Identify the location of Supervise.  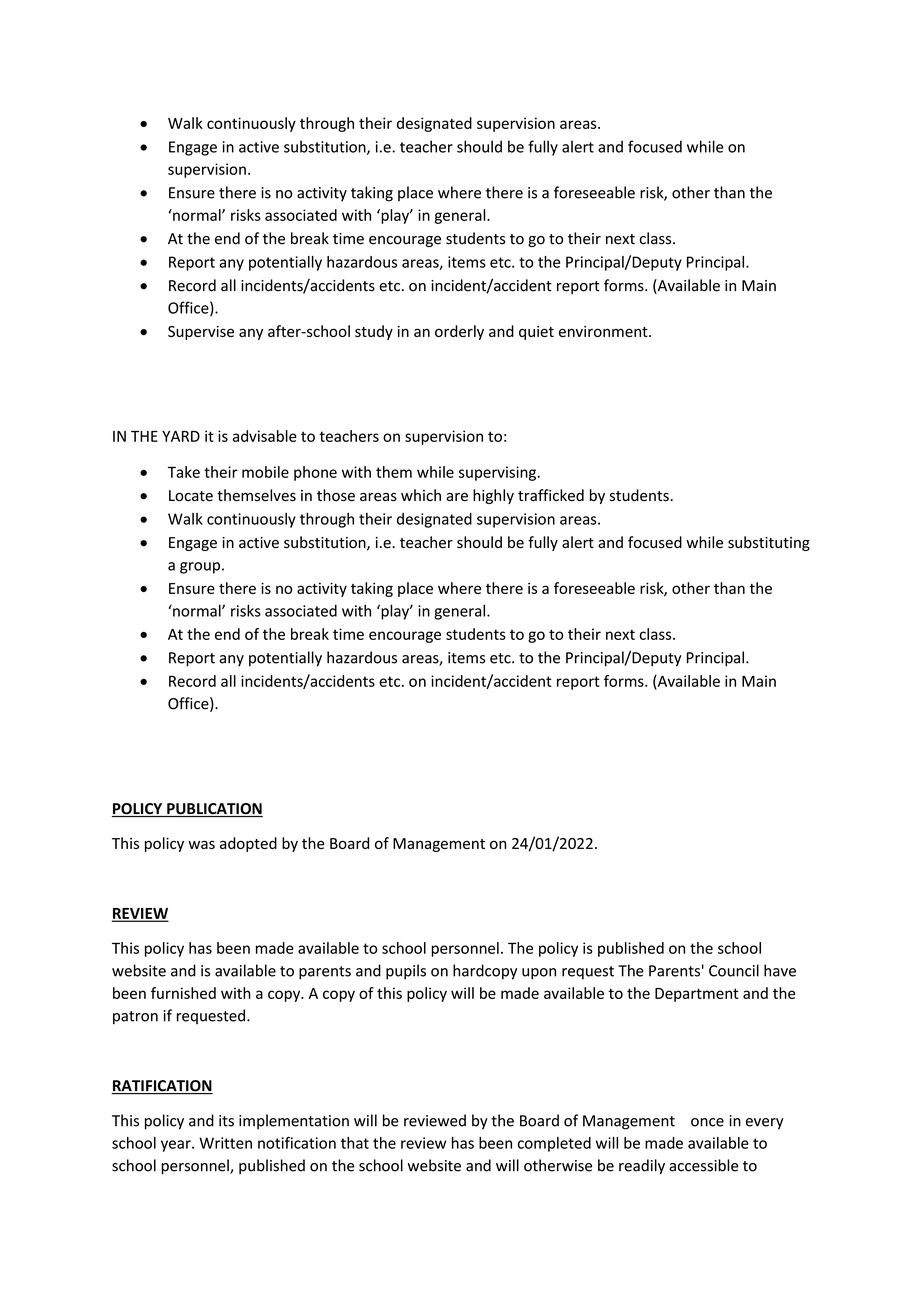
(201, 333).
